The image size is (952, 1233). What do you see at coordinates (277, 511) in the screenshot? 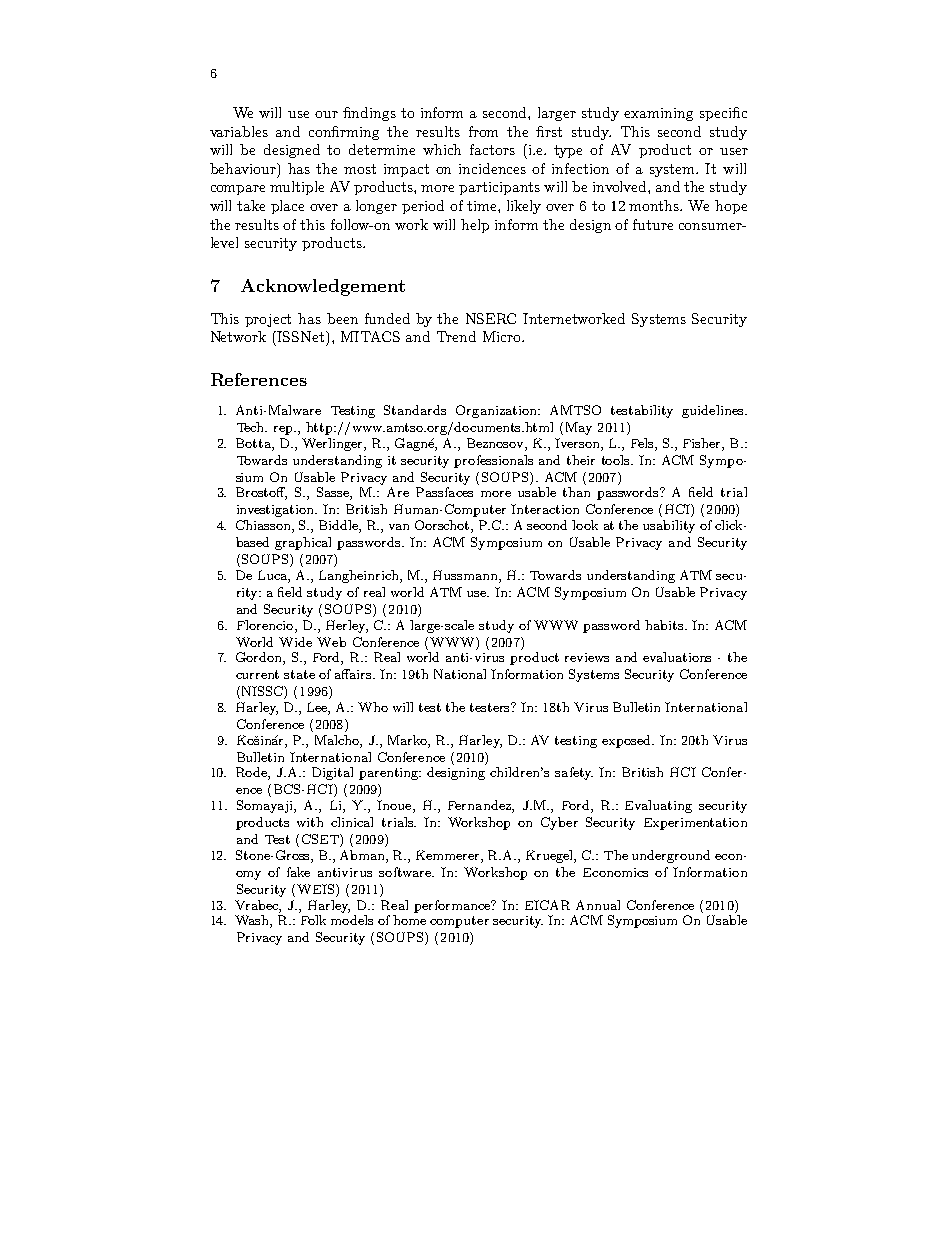
I see `investigation` at bounding box center [277, 511].
